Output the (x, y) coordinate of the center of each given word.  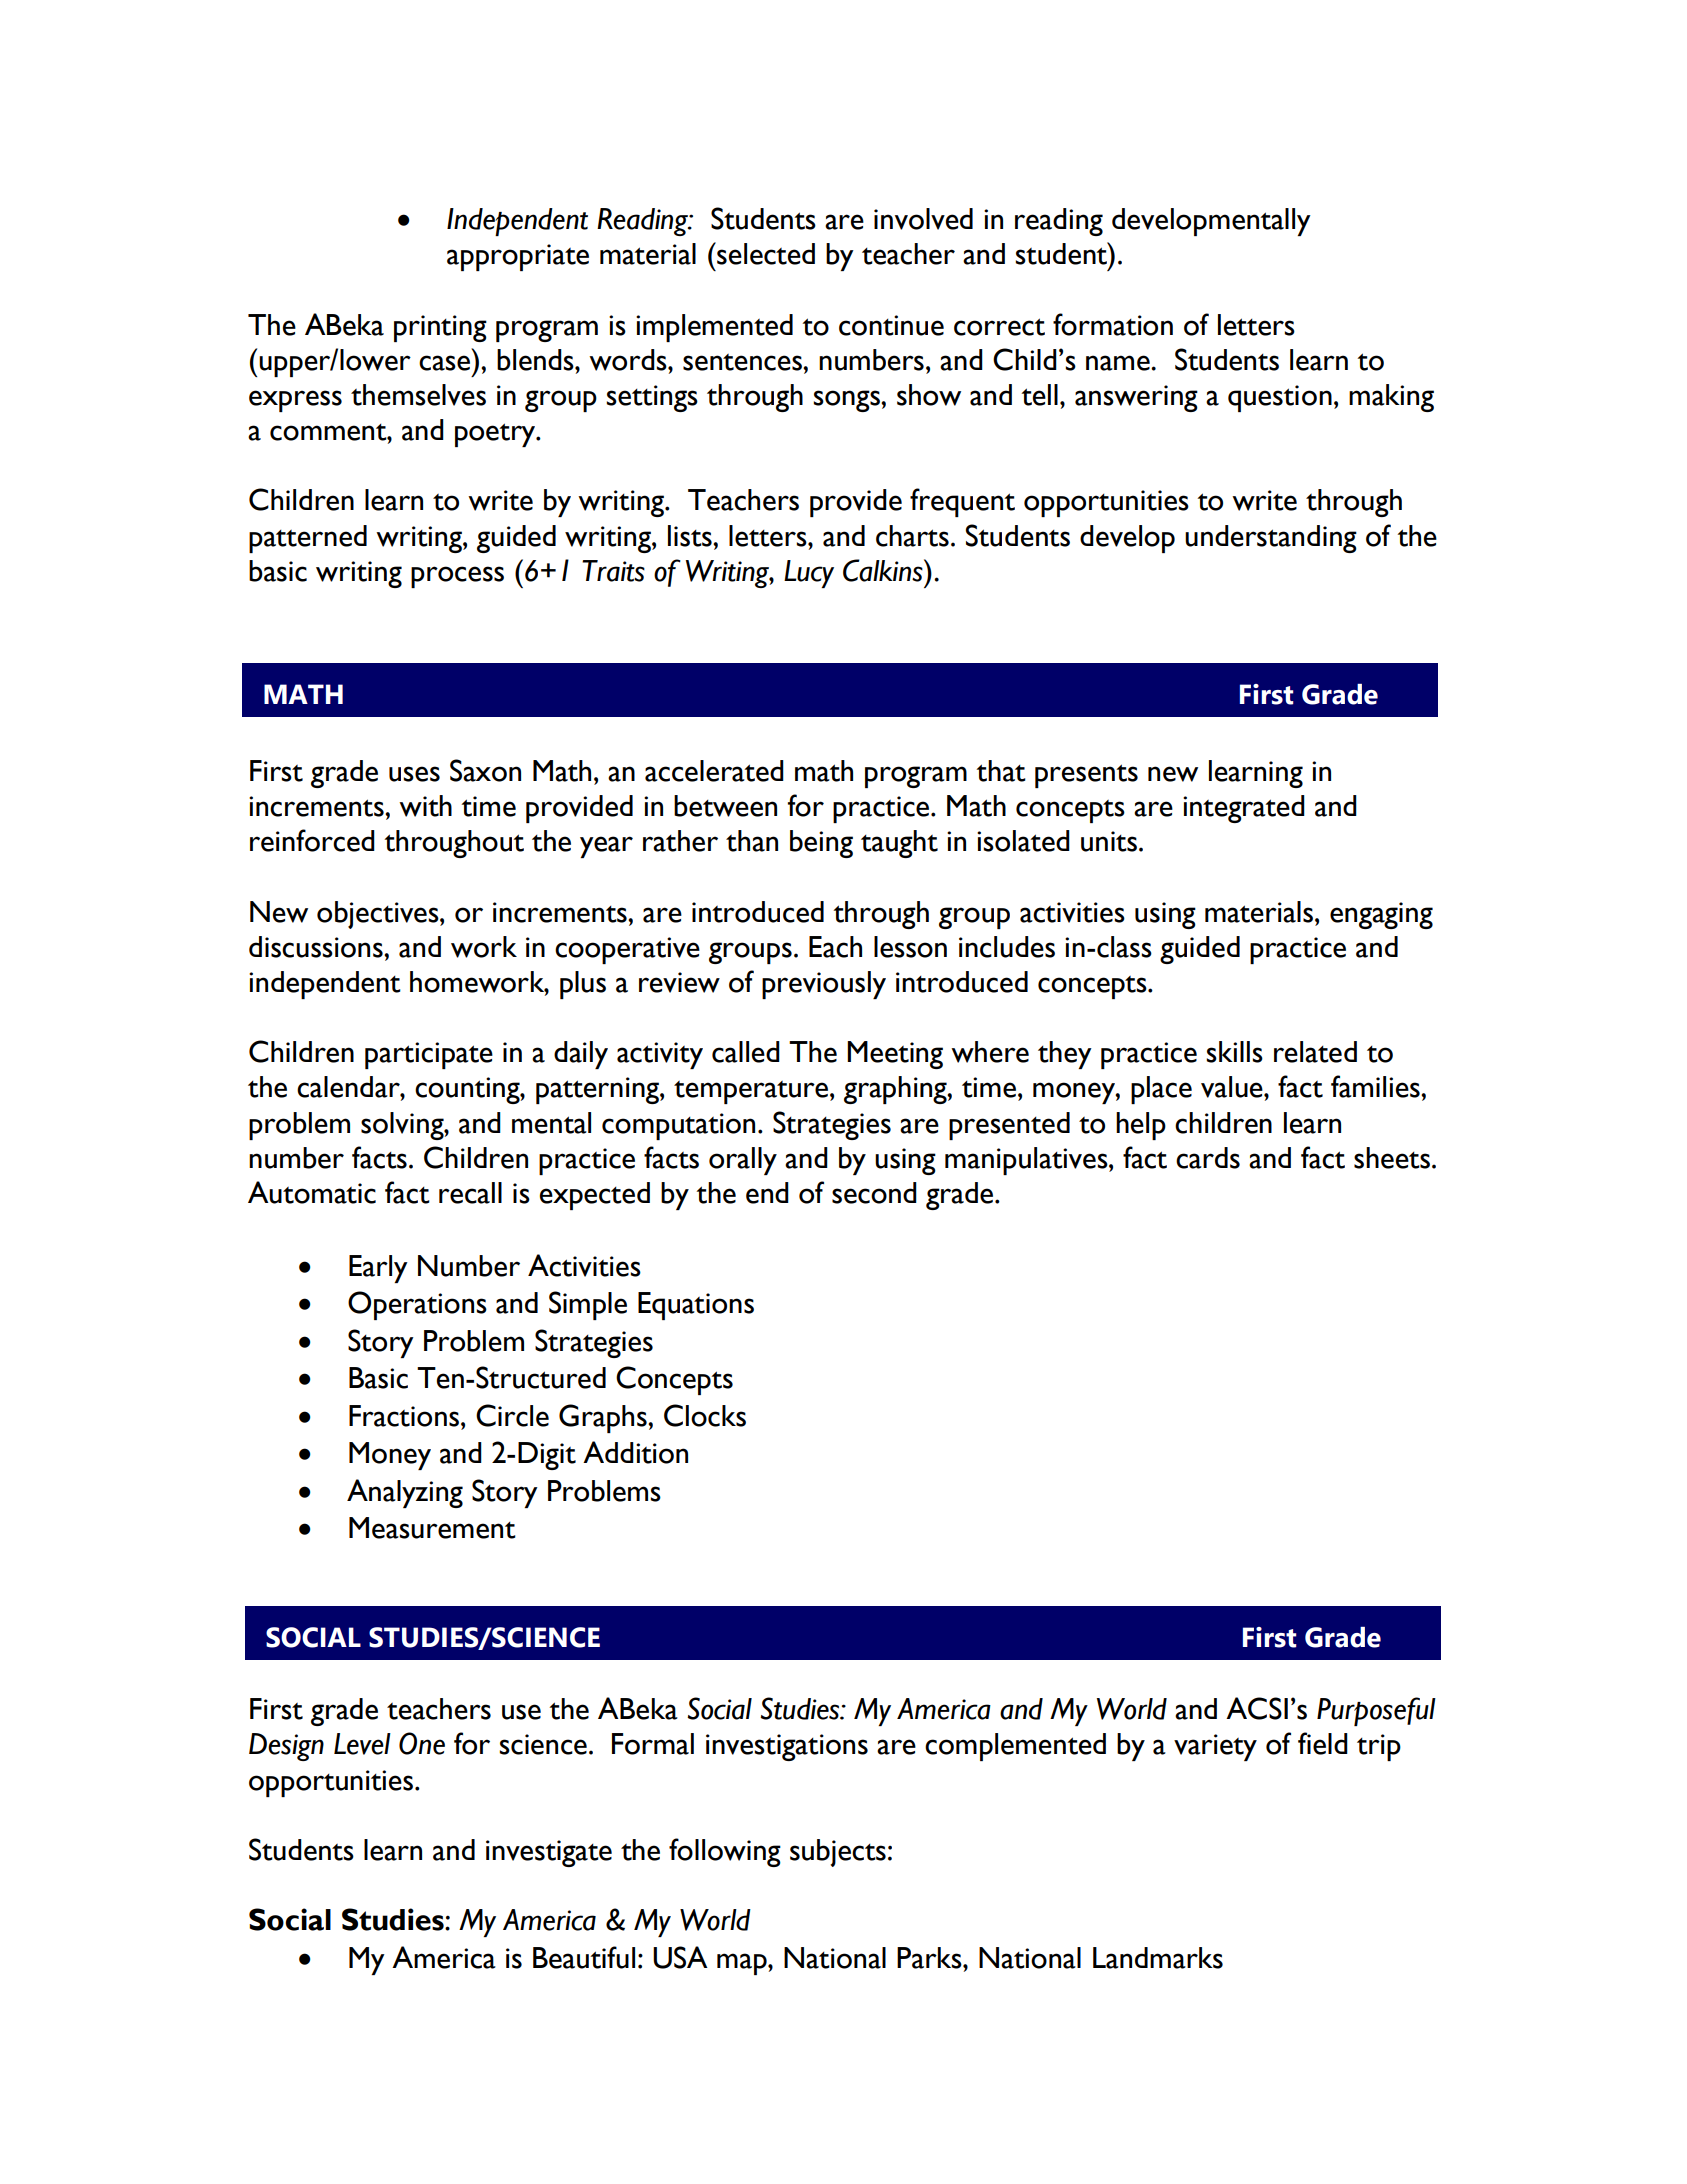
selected (765, 253)
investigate (549, 1853)
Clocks (705, 1415)
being (821, 844)
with (425, 806)
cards (1208, 1158)
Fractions (405, 1416)
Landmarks (1158, 1958)
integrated (1244, 809)
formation (1113, 324)
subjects (838, 1853)
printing (440, 328)
